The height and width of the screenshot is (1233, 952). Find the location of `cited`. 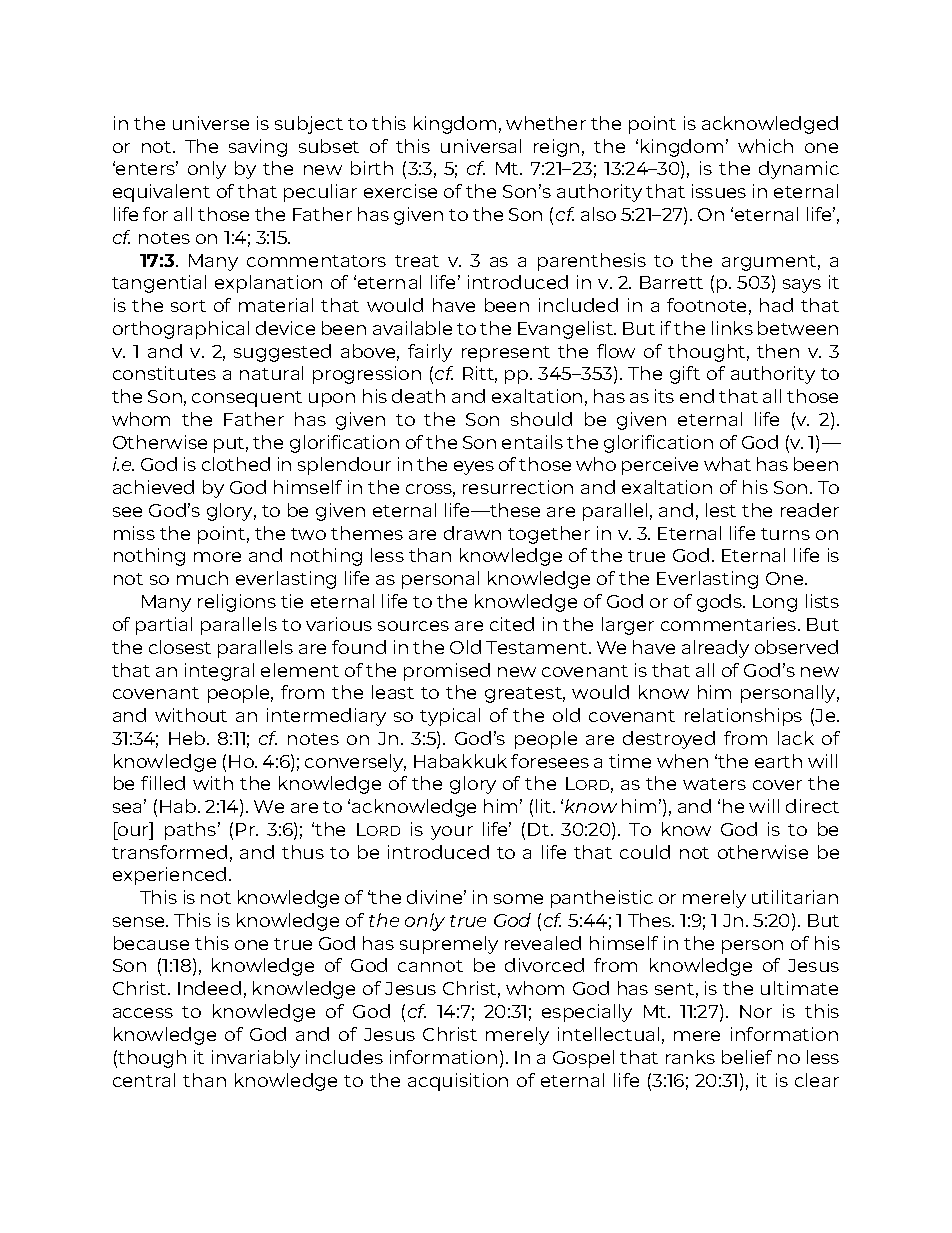

cited is located at coordinates (512, 624).
